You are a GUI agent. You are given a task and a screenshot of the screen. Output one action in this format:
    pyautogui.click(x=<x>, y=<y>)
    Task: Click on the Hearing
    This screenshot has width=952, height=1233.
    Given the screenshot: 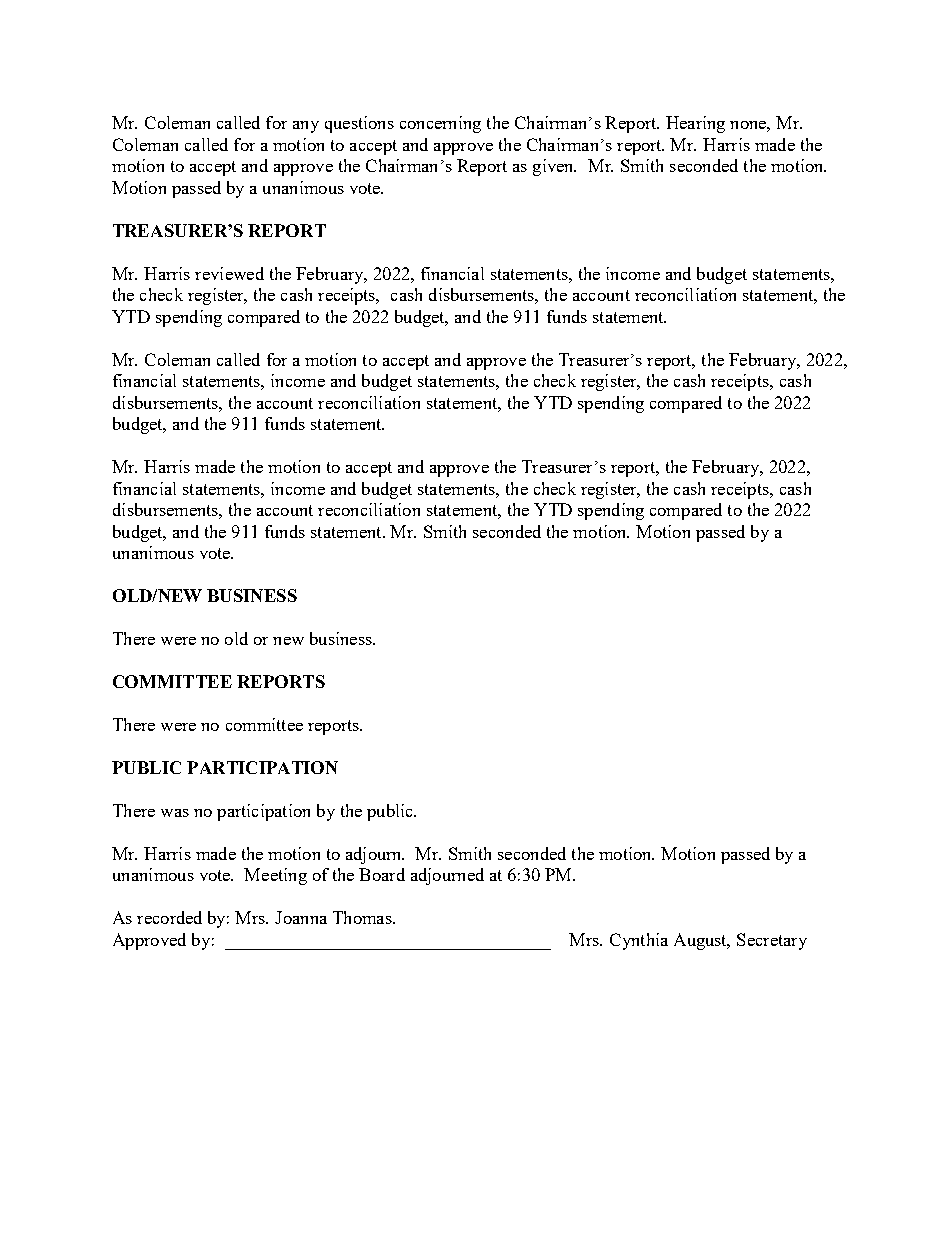 What is the action you would take?
    pyautogui.click(x=695, y=124)
